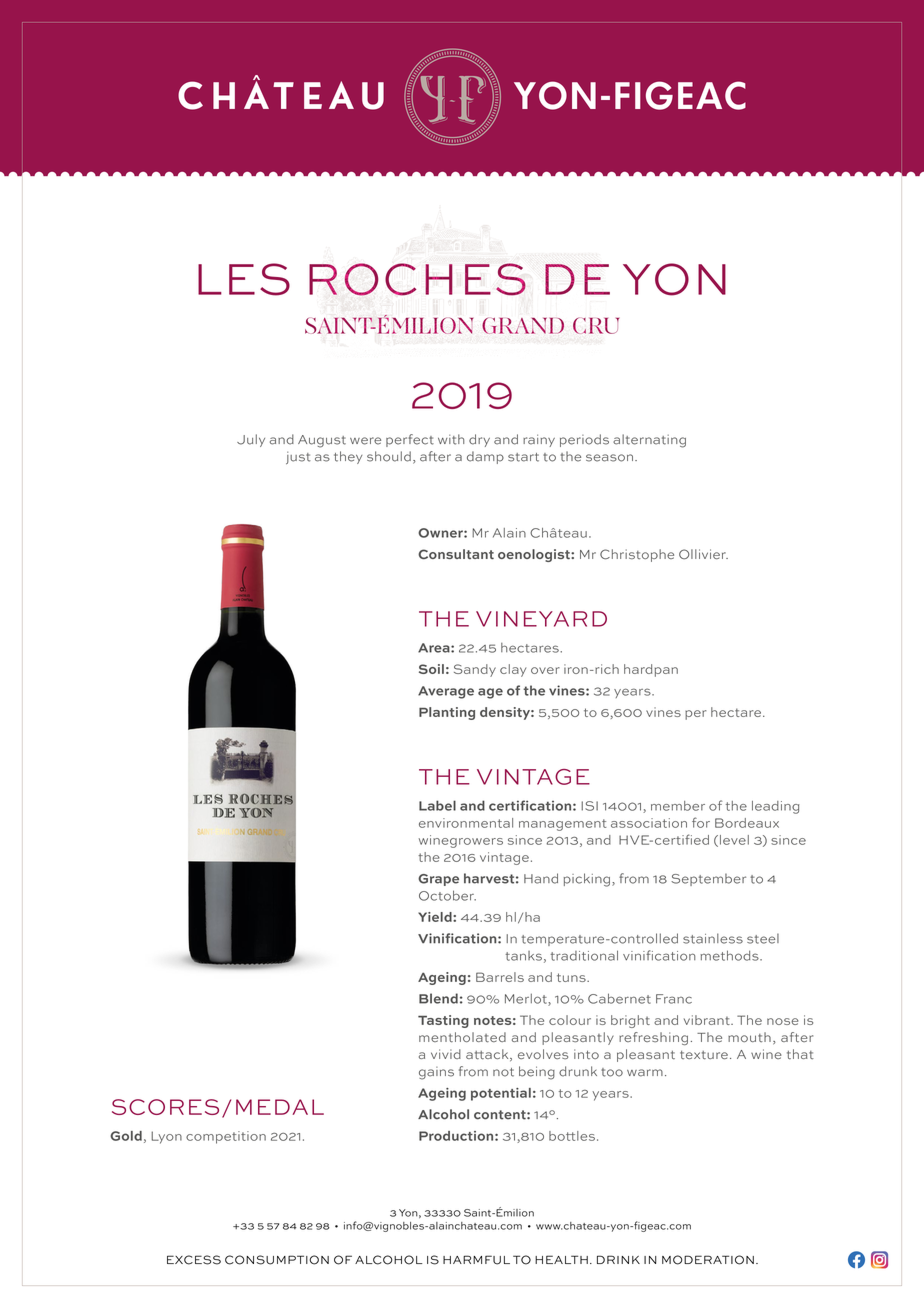  I want to click on October, so click(447, 895).
